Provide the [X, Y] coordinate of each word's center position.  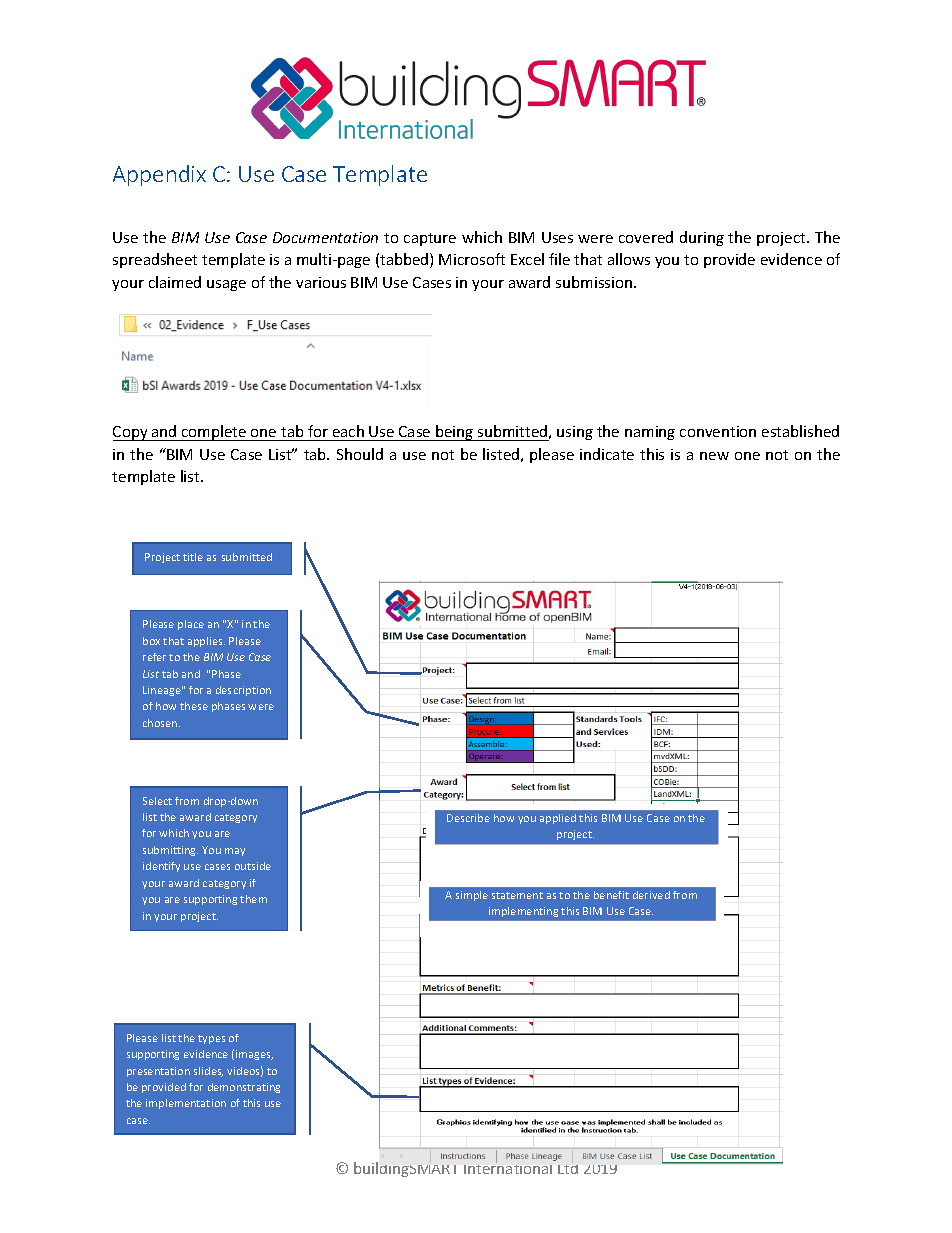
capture [430, 239]
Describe [468, 818]
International [509, 1167]
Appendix [159, 175]
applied [558, 819]
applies [206, 642]
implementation [186, 1104]
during [702, 238]
